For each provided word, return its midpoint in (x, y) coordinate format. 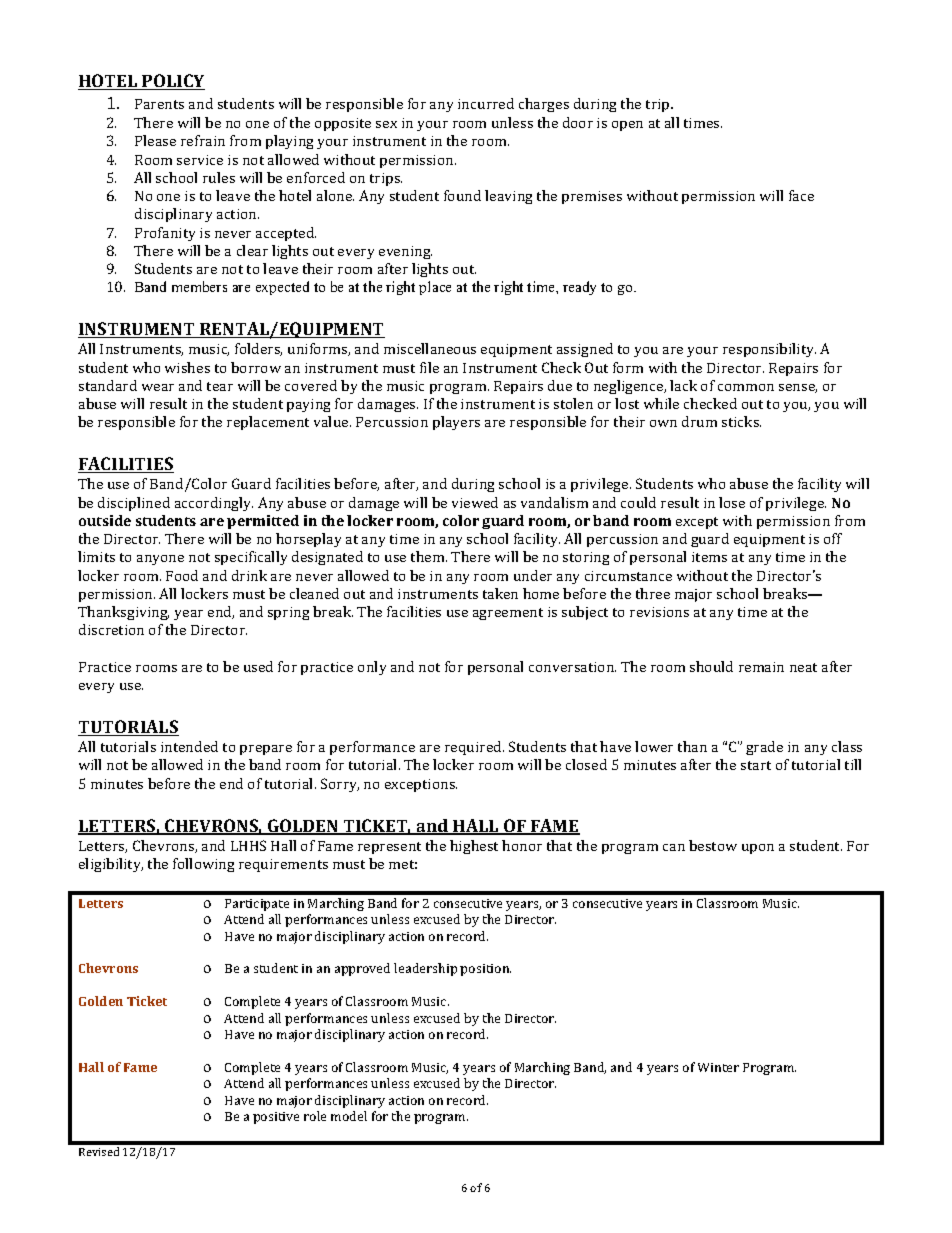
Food (182, 575)
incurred (486, 103)
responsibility (769, 350)
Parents (159, 104)
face (801, 195)
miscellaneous (430, 348)
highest (474, 847)
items (709, 557)
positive (276, 1118)
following (203, 865)
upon (758, 849)
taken (500, 593)
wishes (187, 367)
